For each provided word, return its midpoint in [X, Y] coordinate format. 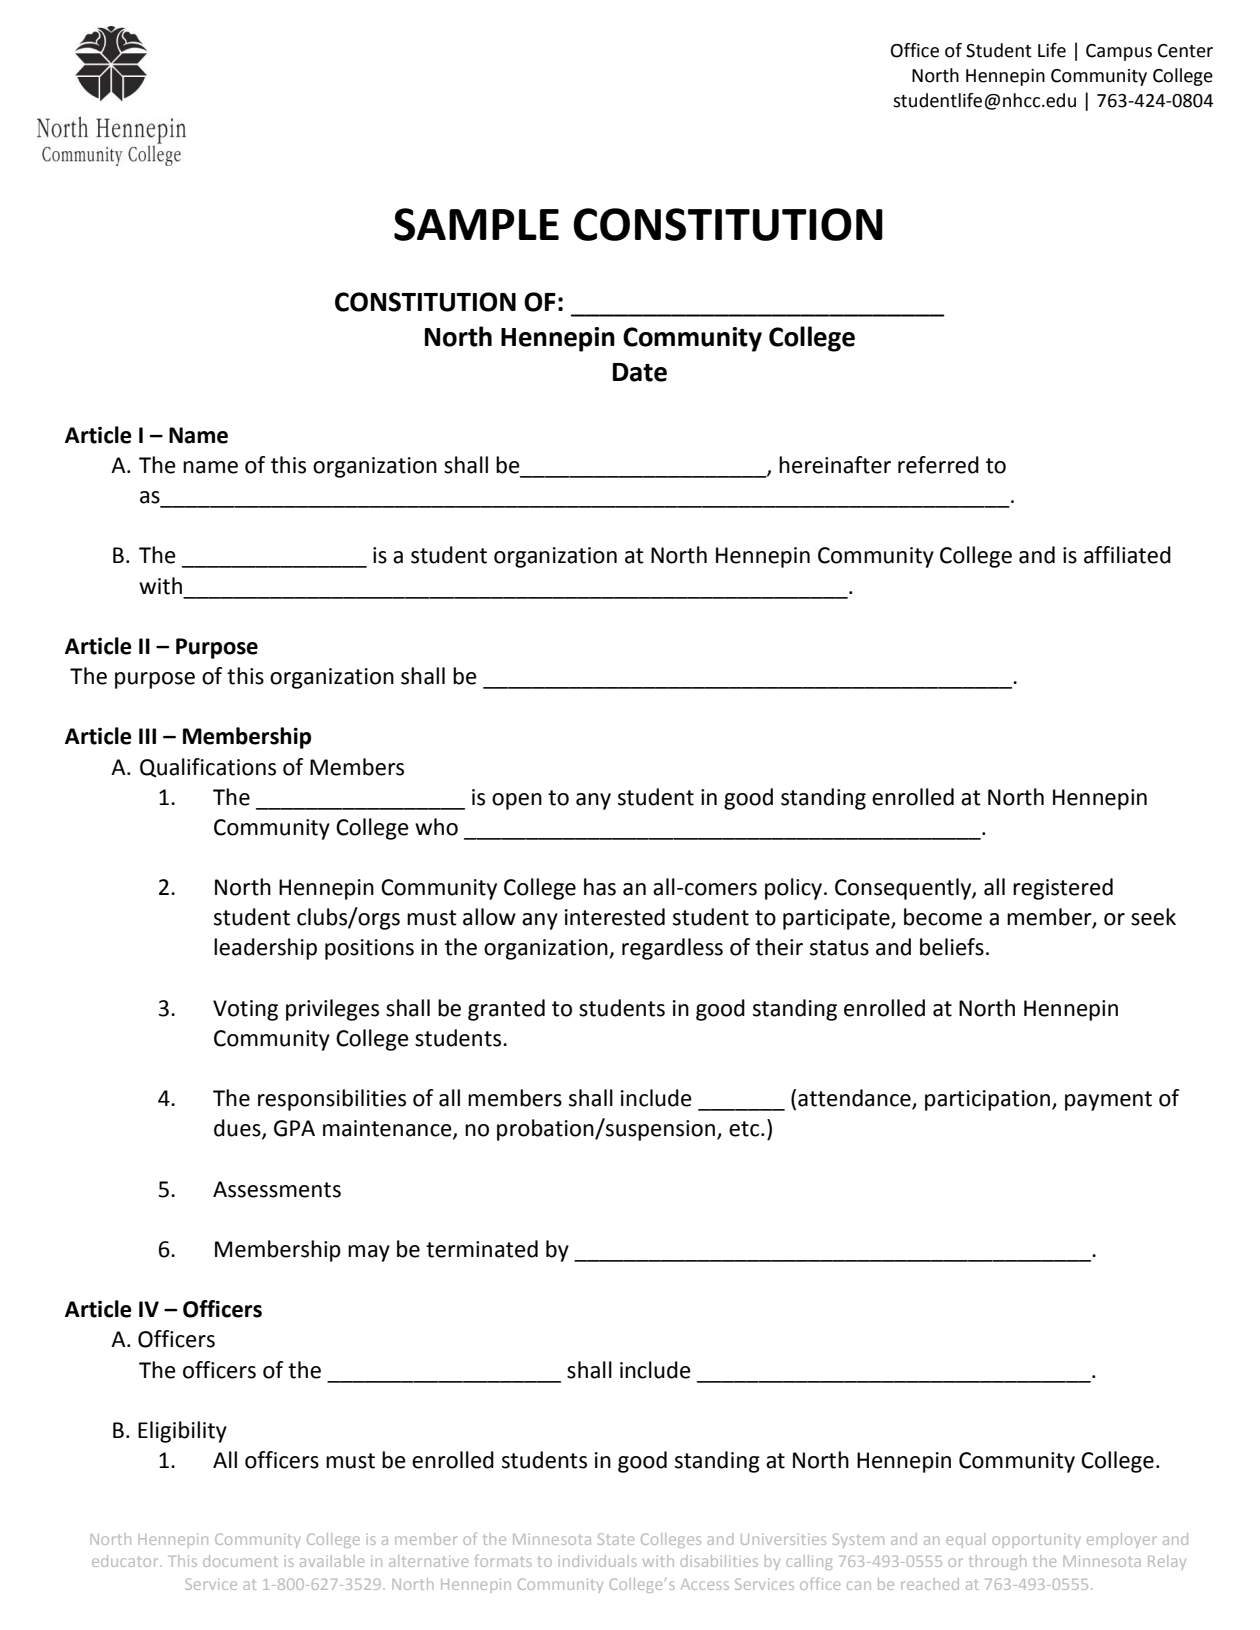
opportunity [1036, 1541]
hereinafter [835, 465]
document [240, 1561]
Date [640, 372]
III [147, 736]
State [616, 1539]
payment [1108, 1101]
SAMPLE [476, 224]
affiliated [1127, 555]
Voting [245, 1010]
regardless [672, 949]
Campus [1119, 52]
